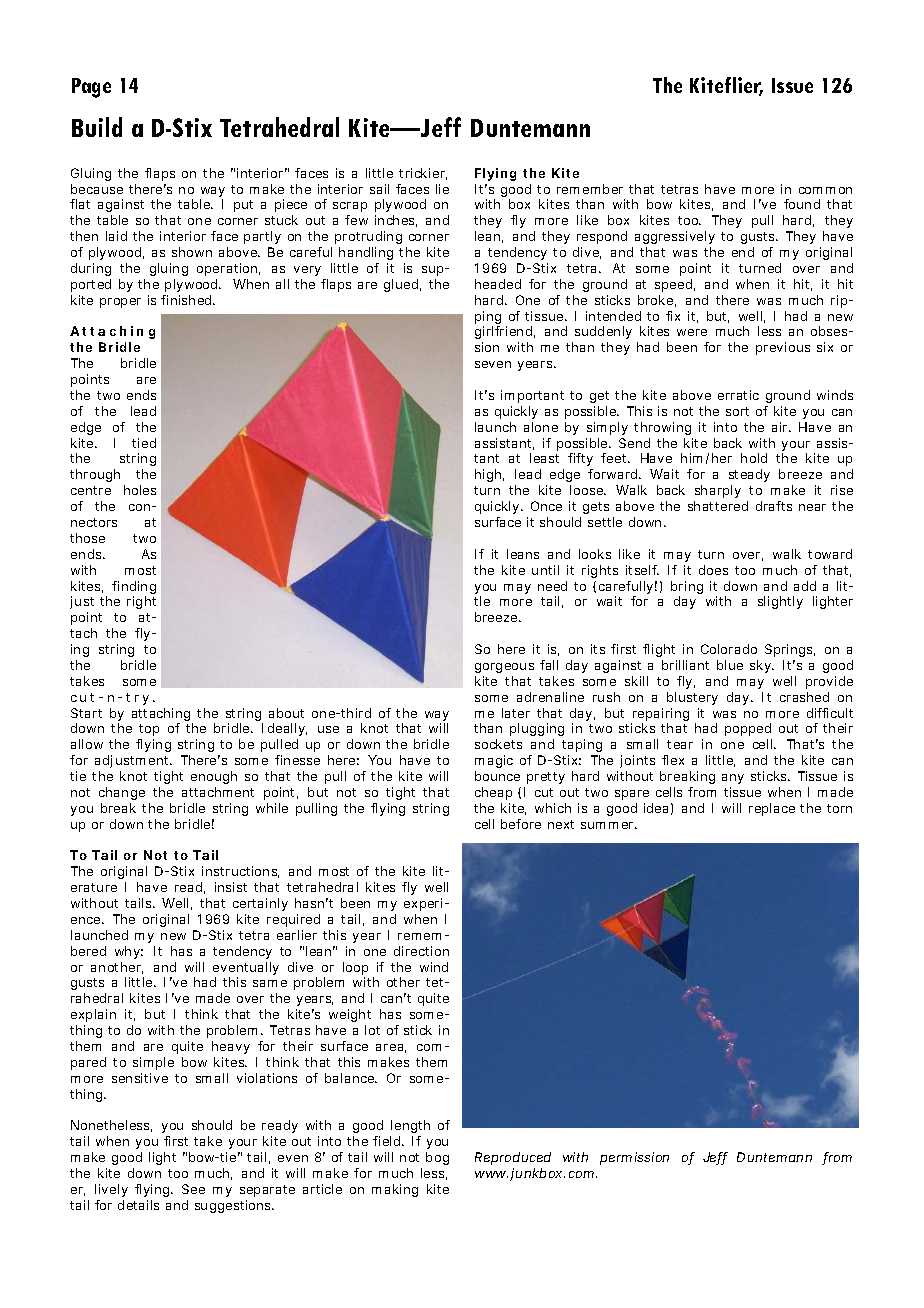 The width and height of the page is (924, 1308). Describe the element at coordinates (504, 668) in the page. I see `gorgeous` at that location.
